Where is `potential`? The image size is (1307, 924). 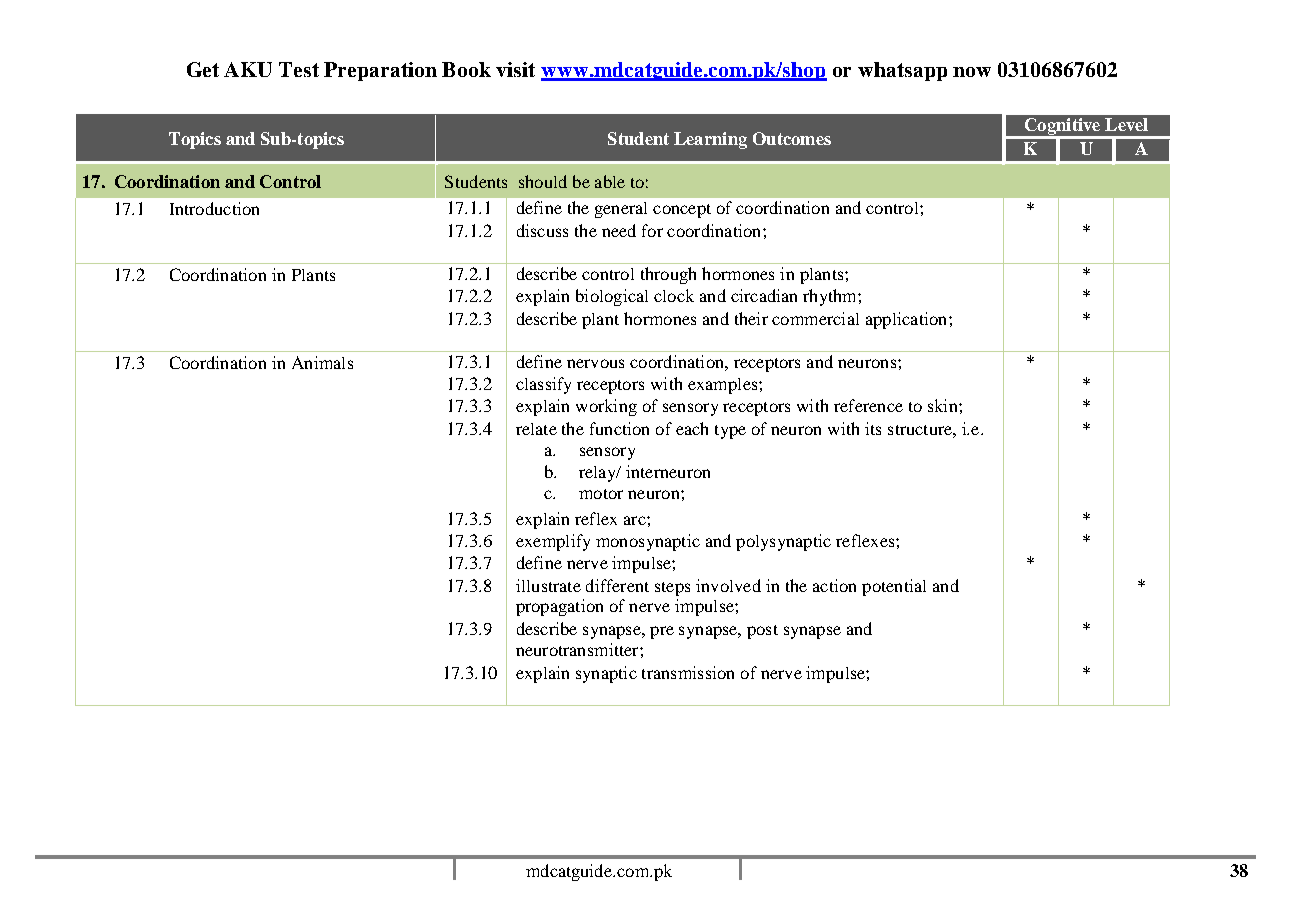 potential is located at coordinates (894, 587).
